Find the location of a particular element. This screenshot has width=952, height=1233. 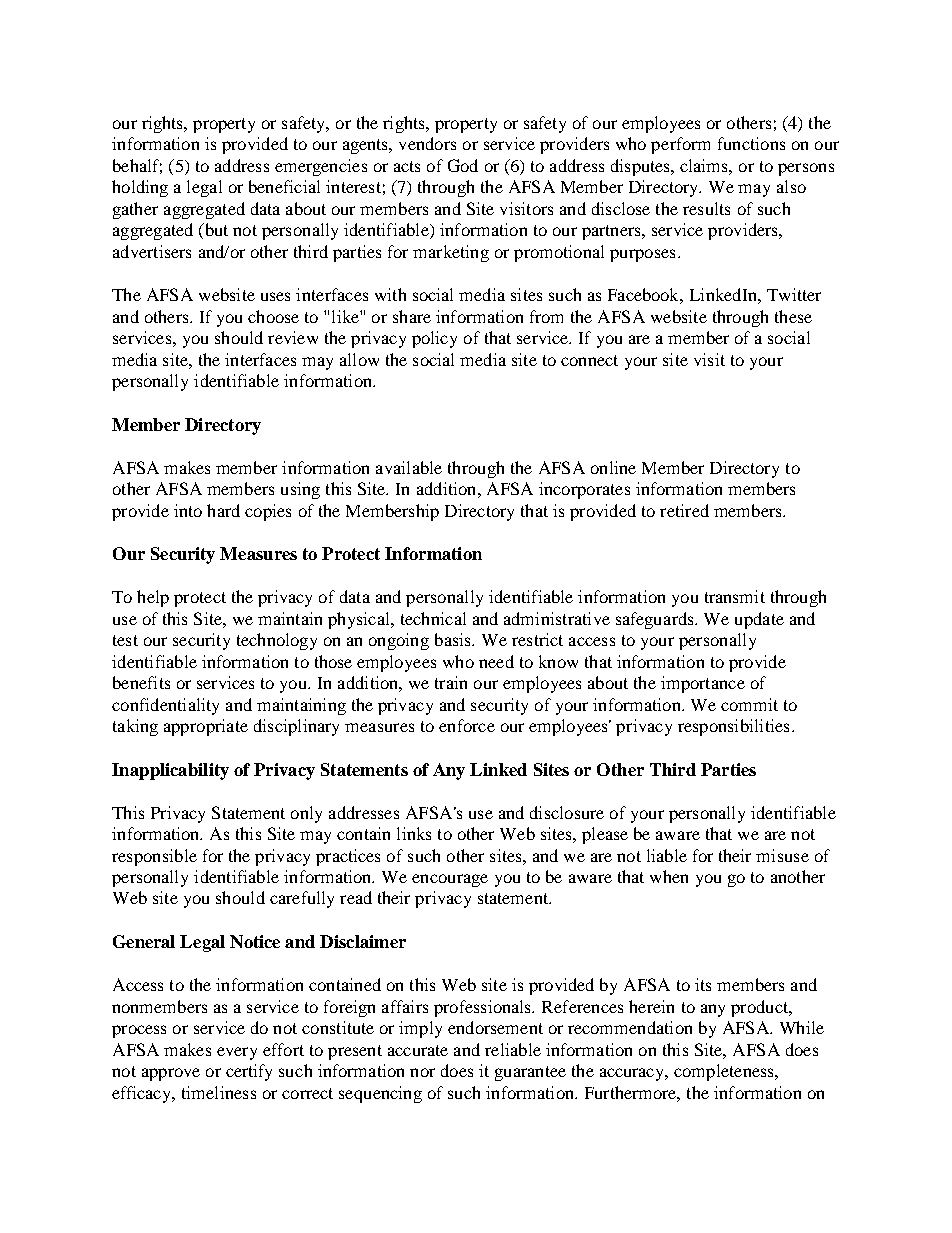

holding is located at coordinates (140, 188).
